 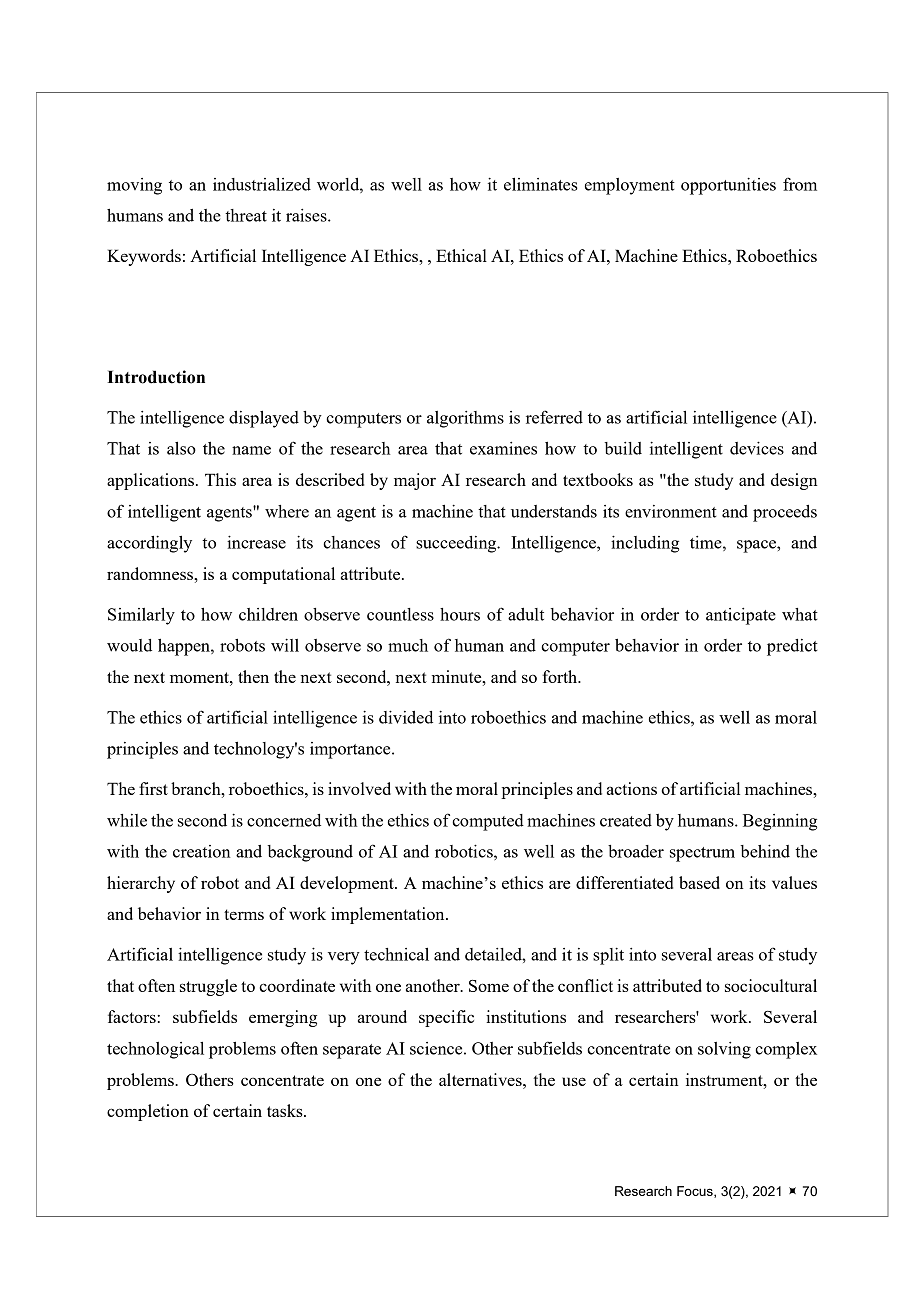 What do you see at coordinates (792, 647) in the image?
I see `predict` at bounding box center [792, 647].
